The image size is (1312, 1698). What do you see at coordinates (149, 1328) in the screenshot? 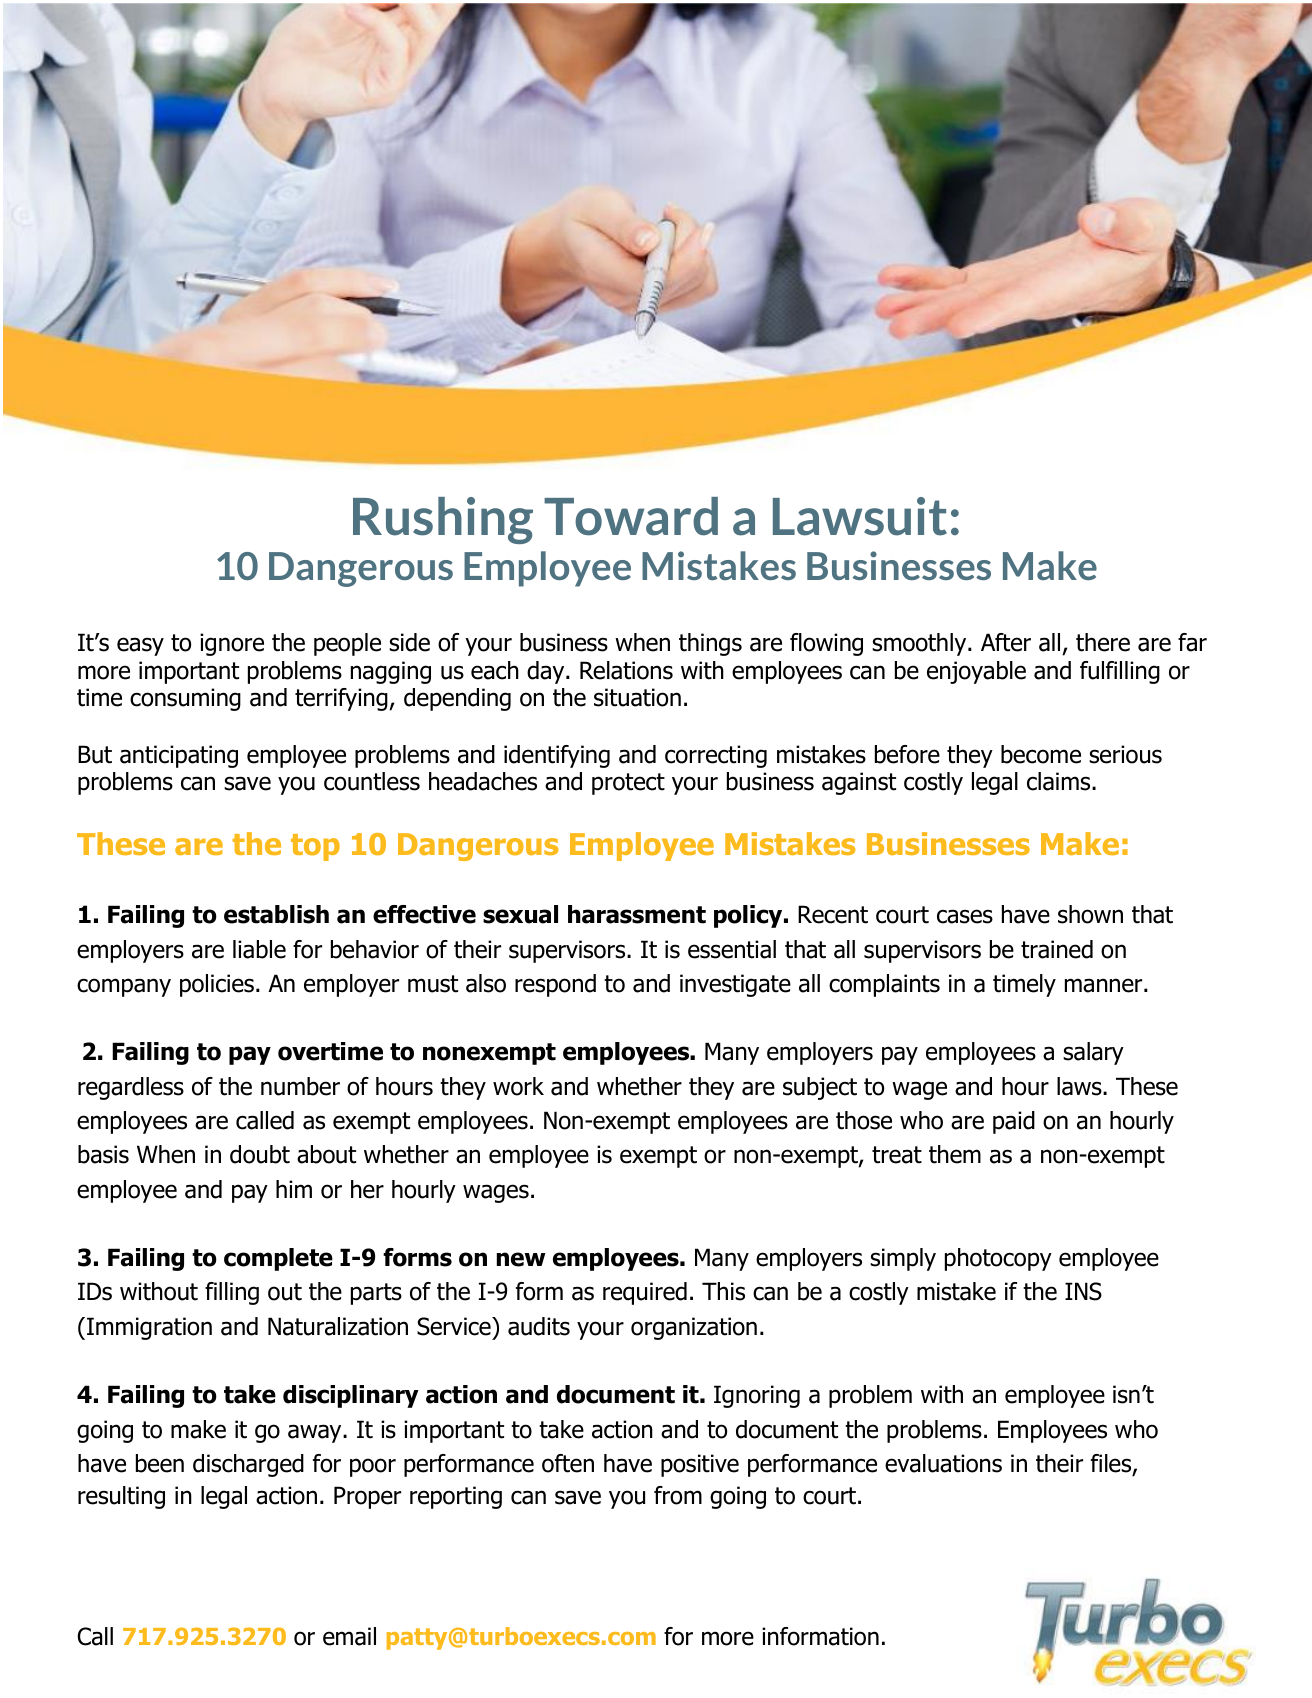
I see `Immigration` at bounding box center [149, 1328].
